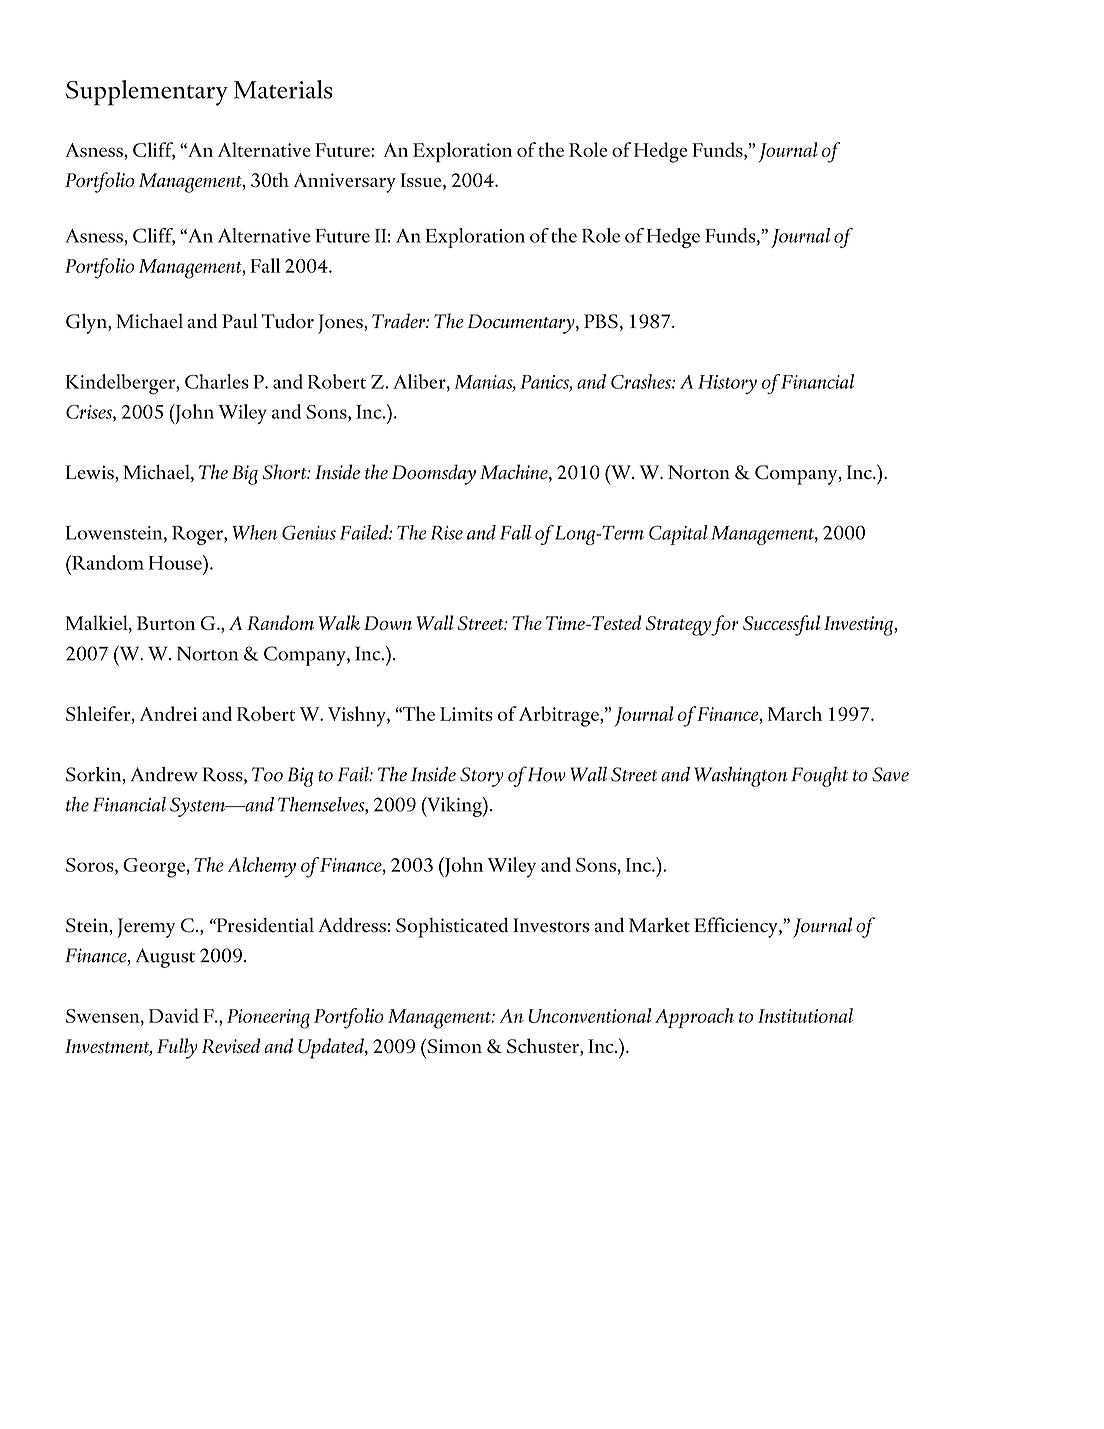 The image size is (1104, 1429). I want to click on Machine, so click(515, 473).
